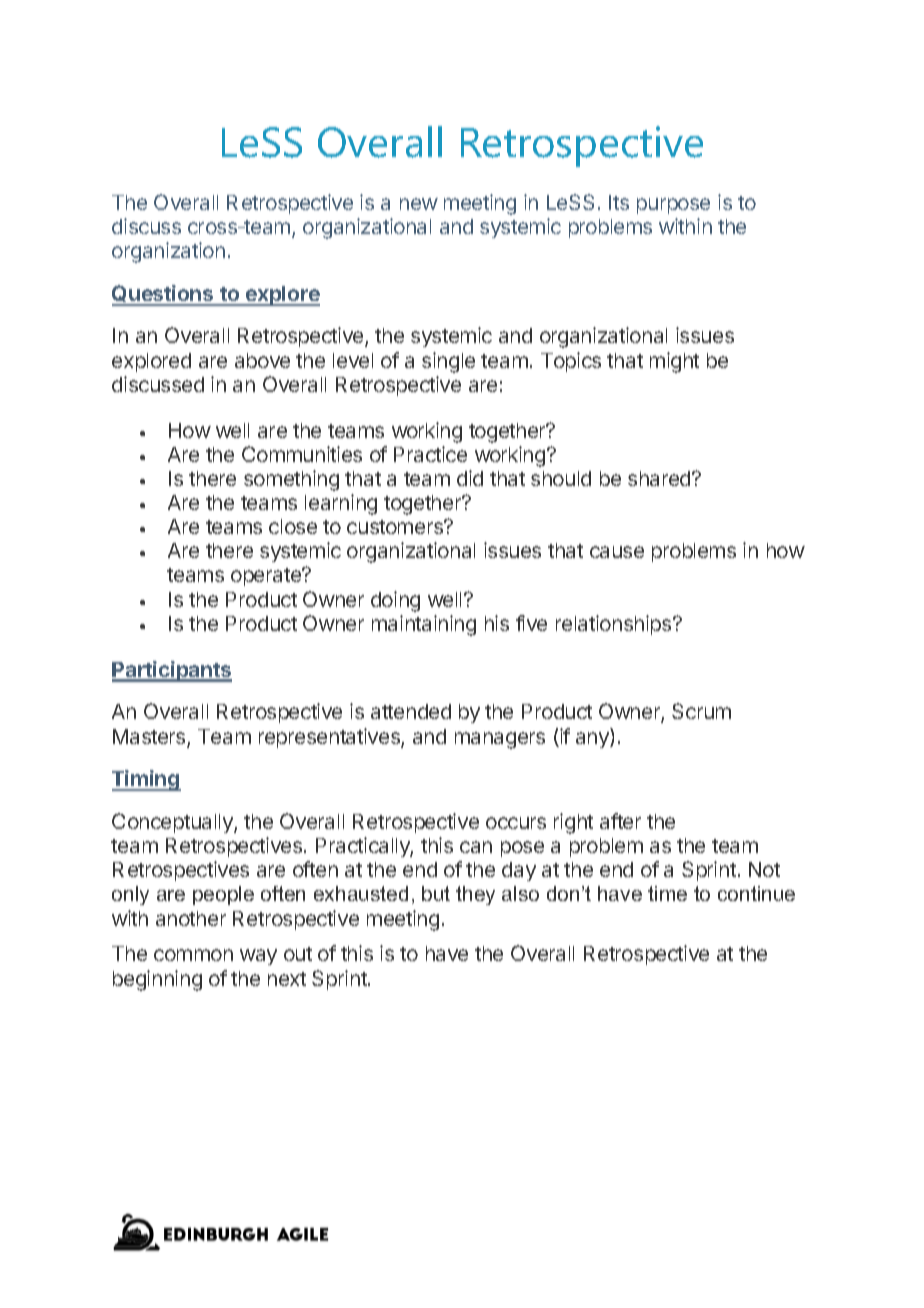  What do you see at coordinates (395, 601) in the screenshot?
I see `doing` at bounding box center [395, 601].
